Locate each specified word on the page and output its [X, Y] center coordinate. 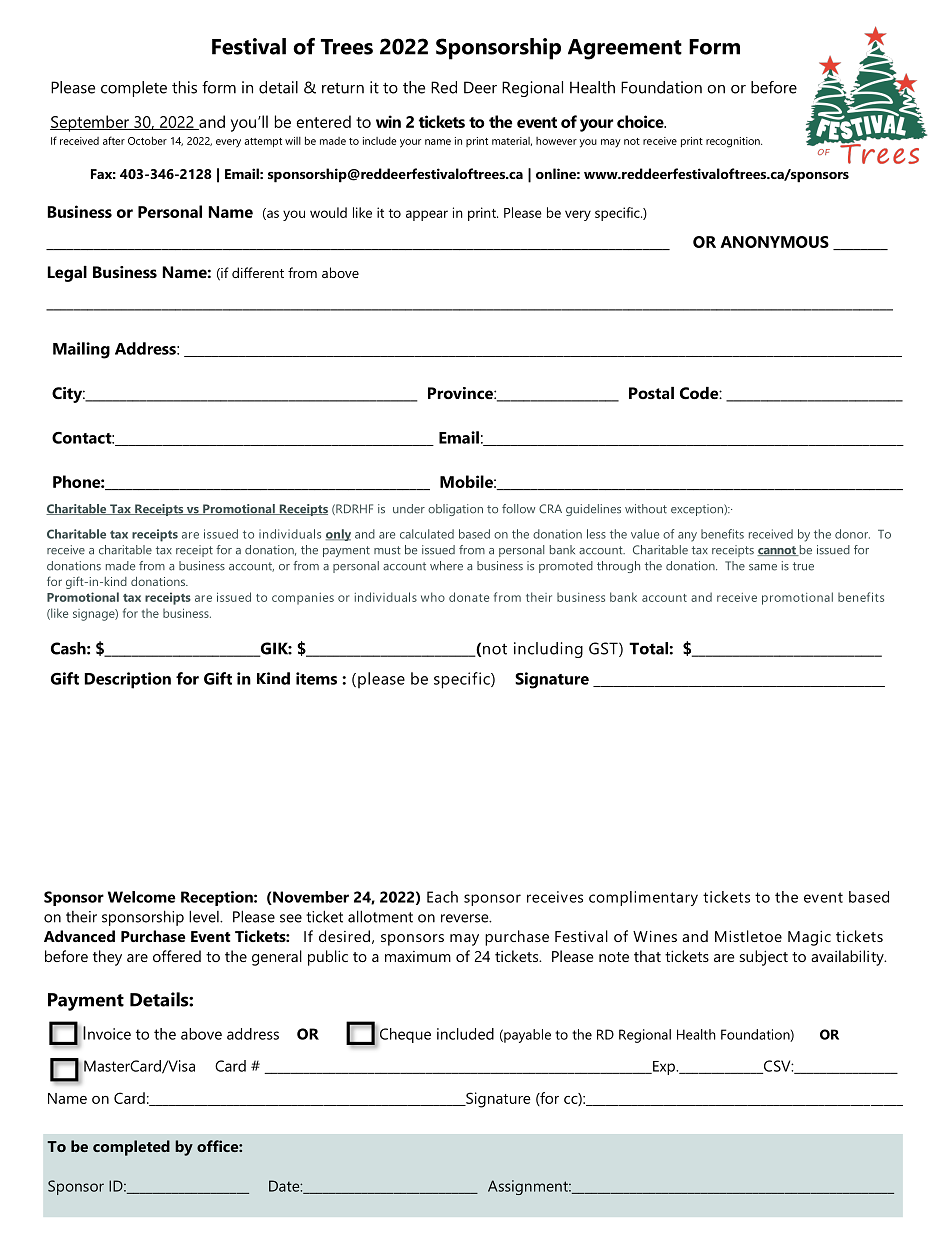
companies [303, 599]
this [184, 87]
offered [177, 956]
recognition [734, 142]
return [343, 88]
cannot [777, 551]
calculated [427, 534]
